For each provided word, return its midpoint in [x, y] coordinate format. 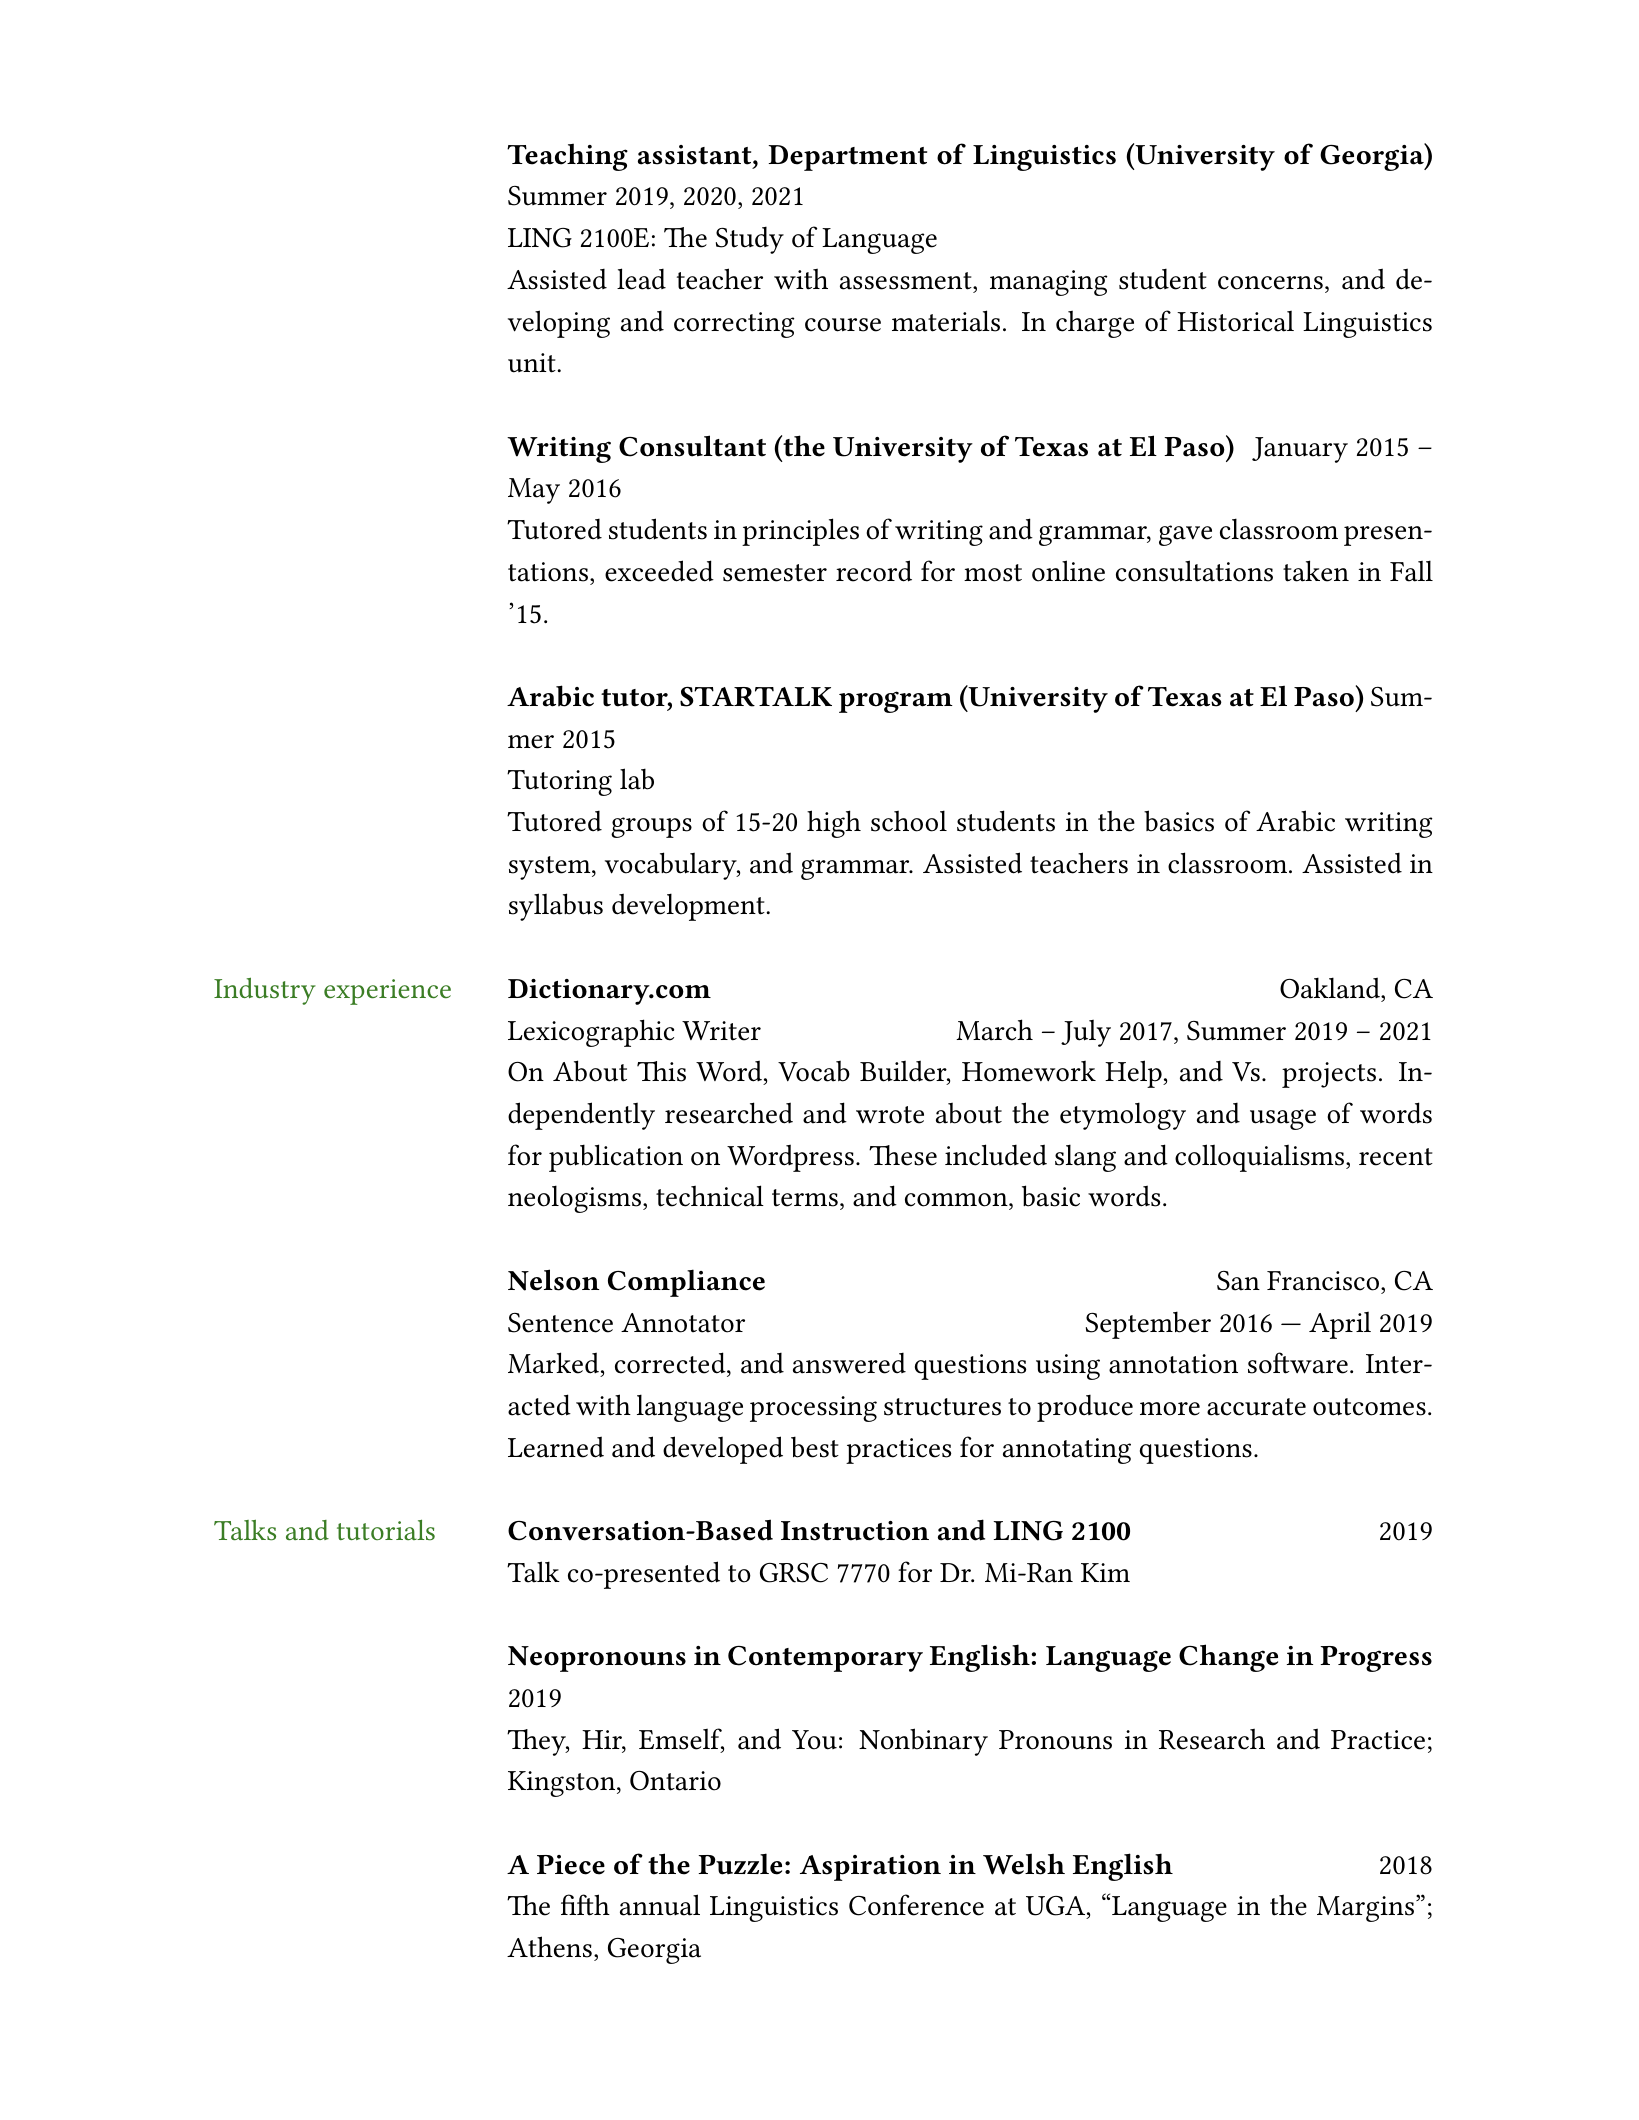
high [834, 824]
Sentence [560, 1323]
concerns [1270, 283]
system [551, 868]
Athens [549, 1947]
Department [847, 158]
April [1340, 1325]
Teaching [567, 157]
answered [849, 1363]
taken [1316, 571]
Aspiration [870, 1868]
